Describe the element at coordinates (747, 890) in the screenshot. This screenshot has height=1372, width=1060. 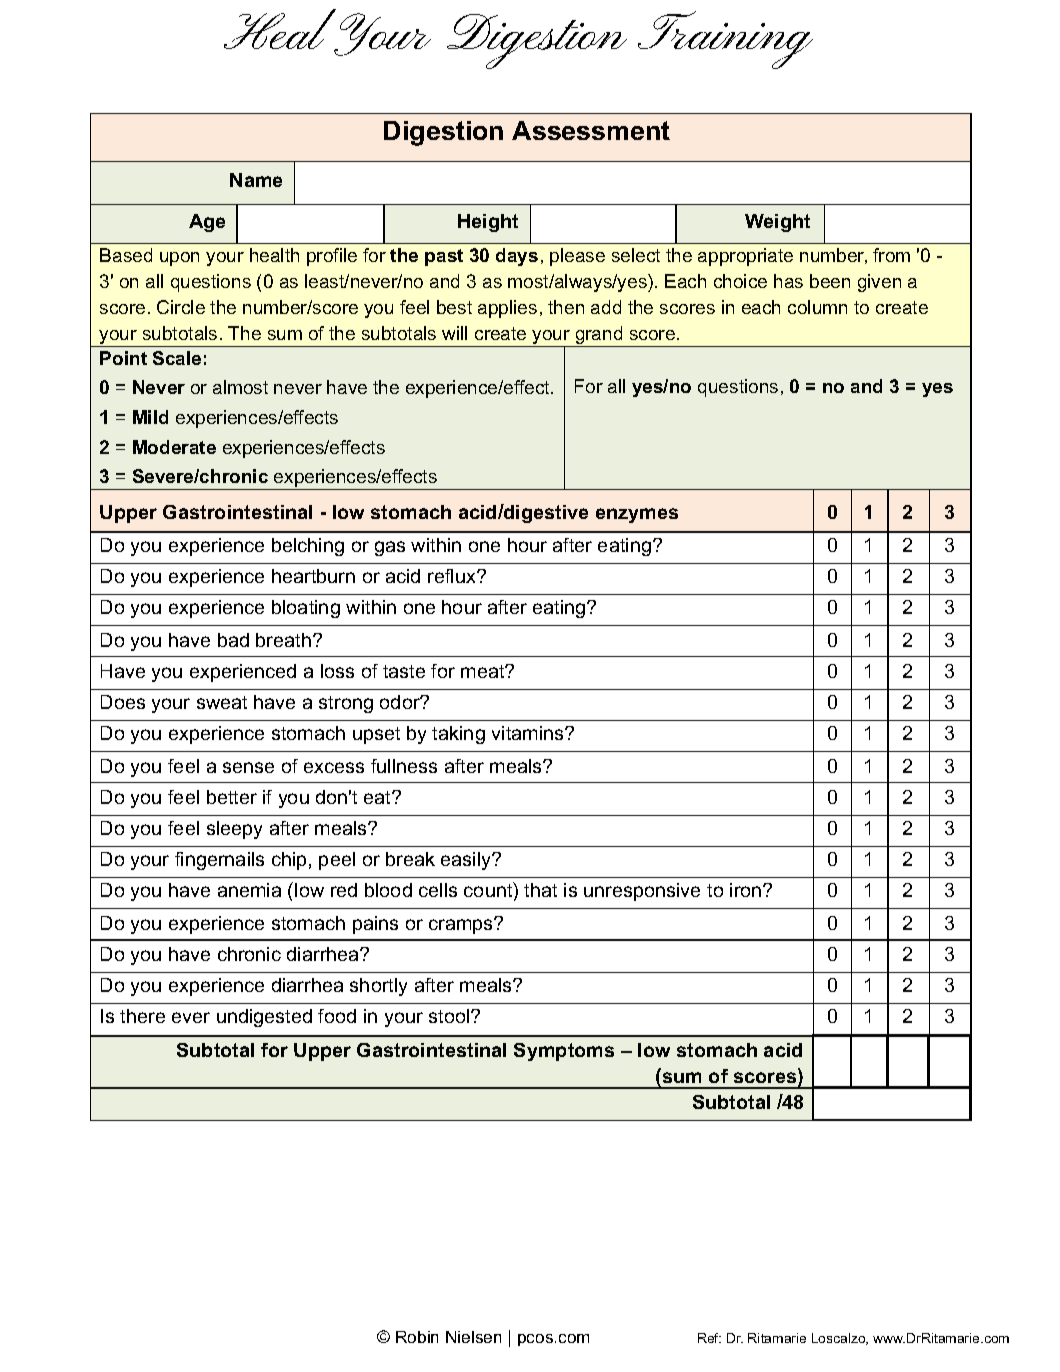
I see `iron` at that location.
